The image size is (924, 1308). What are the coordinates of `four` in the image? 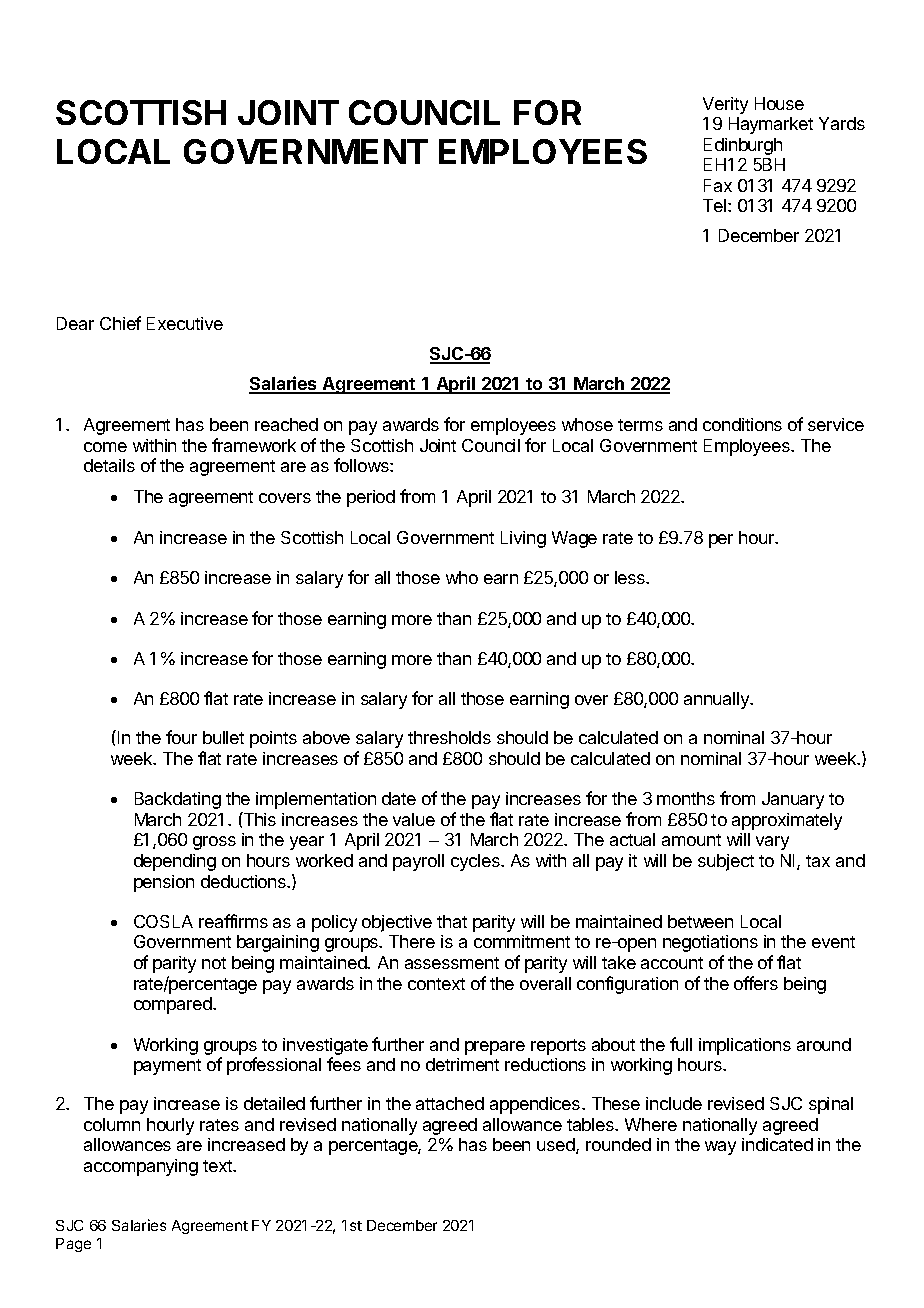 It's located at (181, 737).
